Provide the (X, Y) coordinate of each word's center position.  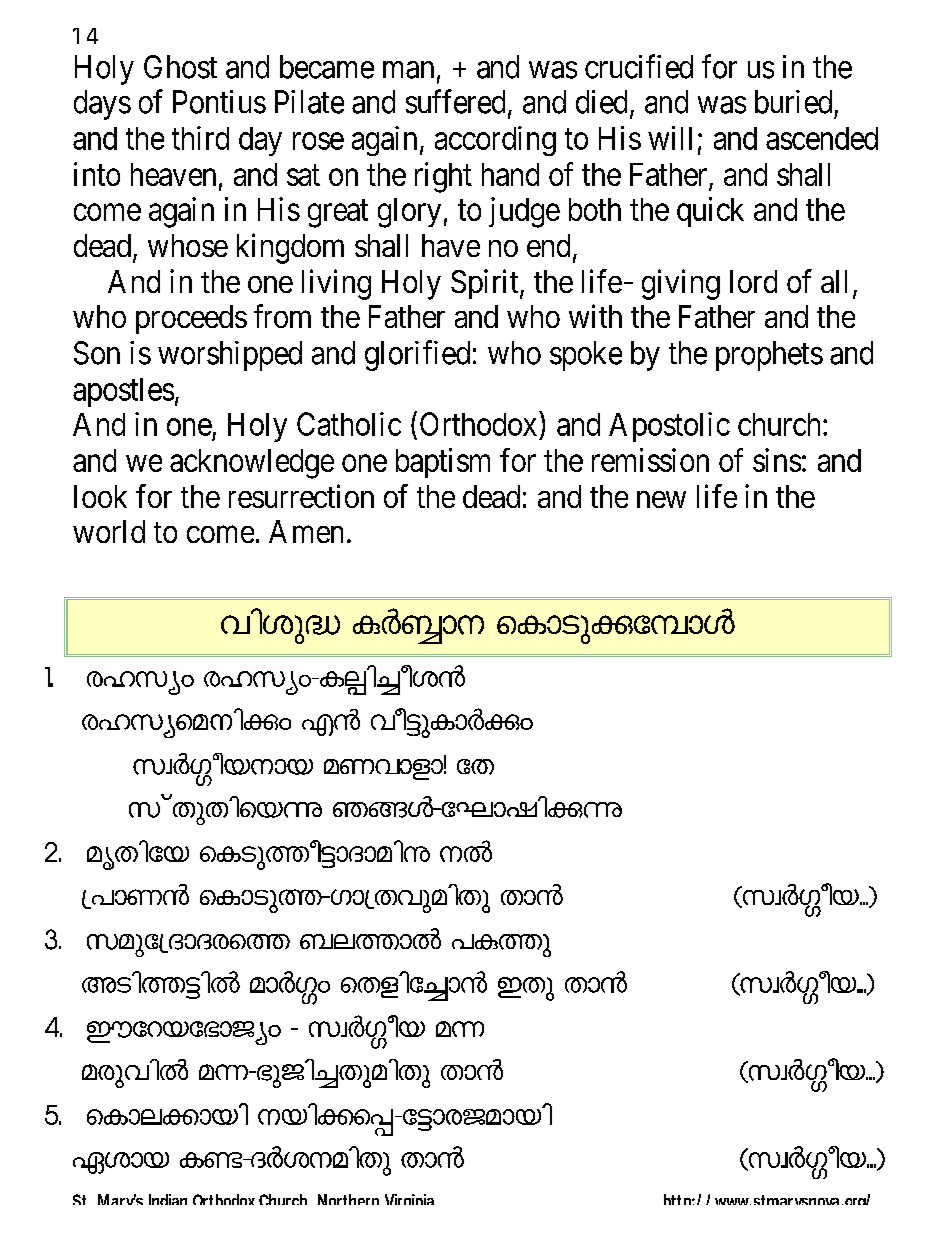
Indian (168, 1199)
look (100, 496)
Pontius (219, 102)
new (661, 499)
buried (793, 102)
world (109, 531)
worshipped (230, 356)
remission (650, 460)
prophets (769, 356)
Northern (348, 1199)
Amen (306, 531)
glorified (417, 355)
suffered (455, 101)
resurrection (301, 496)
